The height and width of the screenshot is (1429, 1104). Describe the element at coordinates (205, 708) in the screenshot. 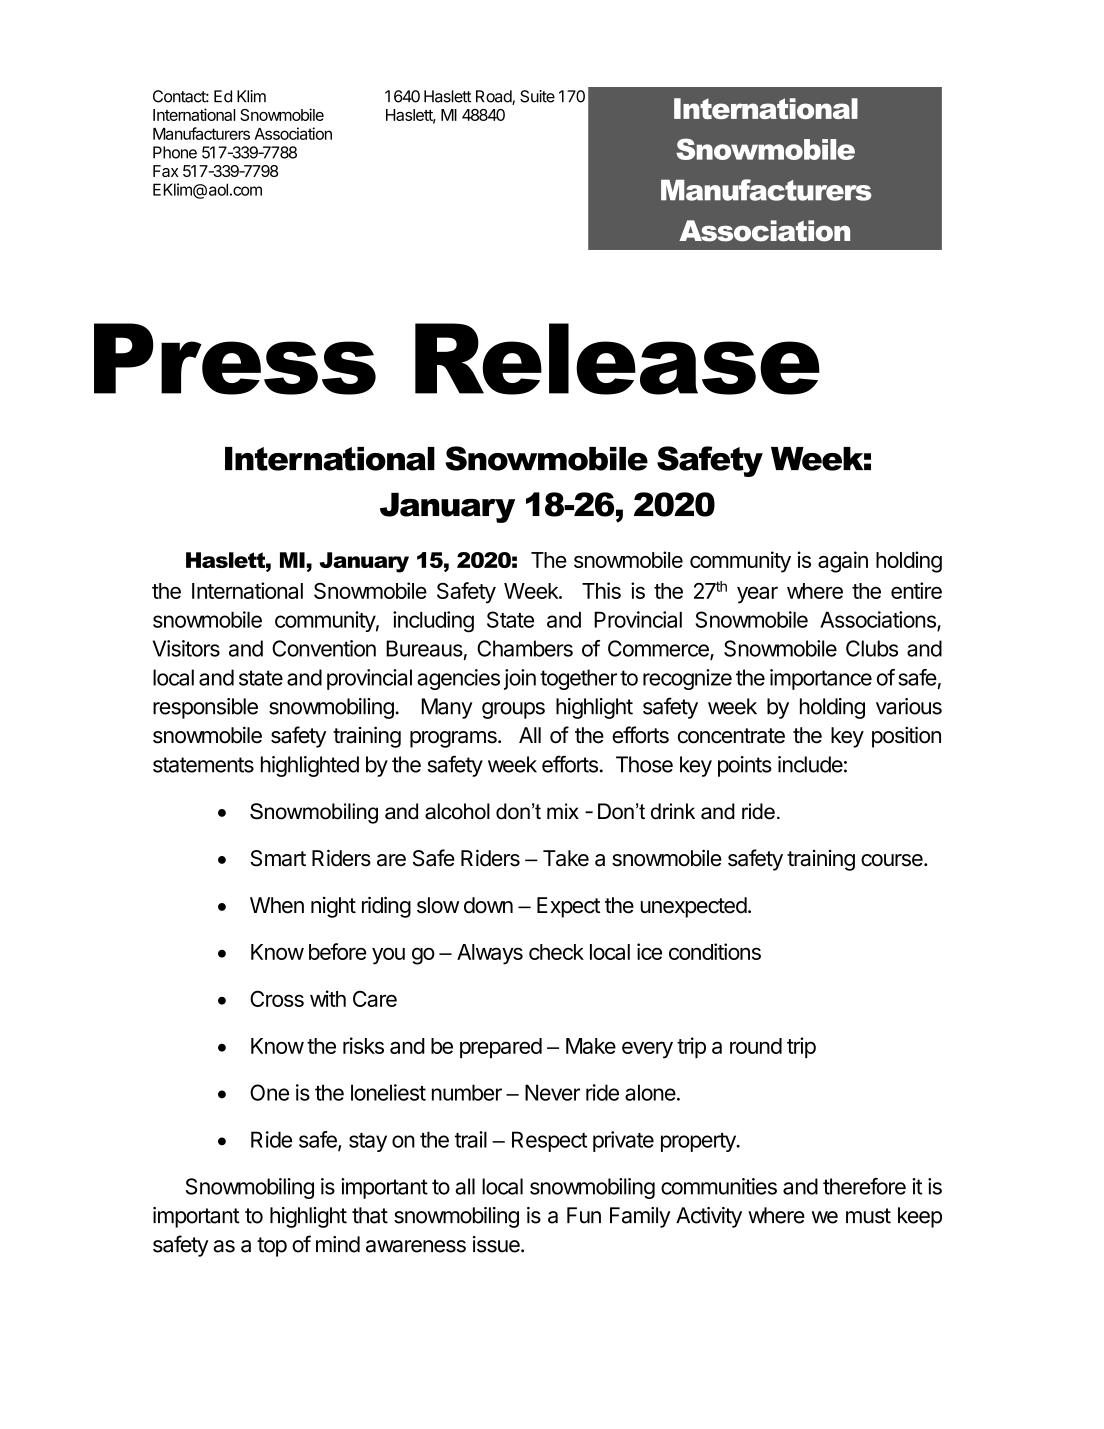

I see `responsible` at that location.
